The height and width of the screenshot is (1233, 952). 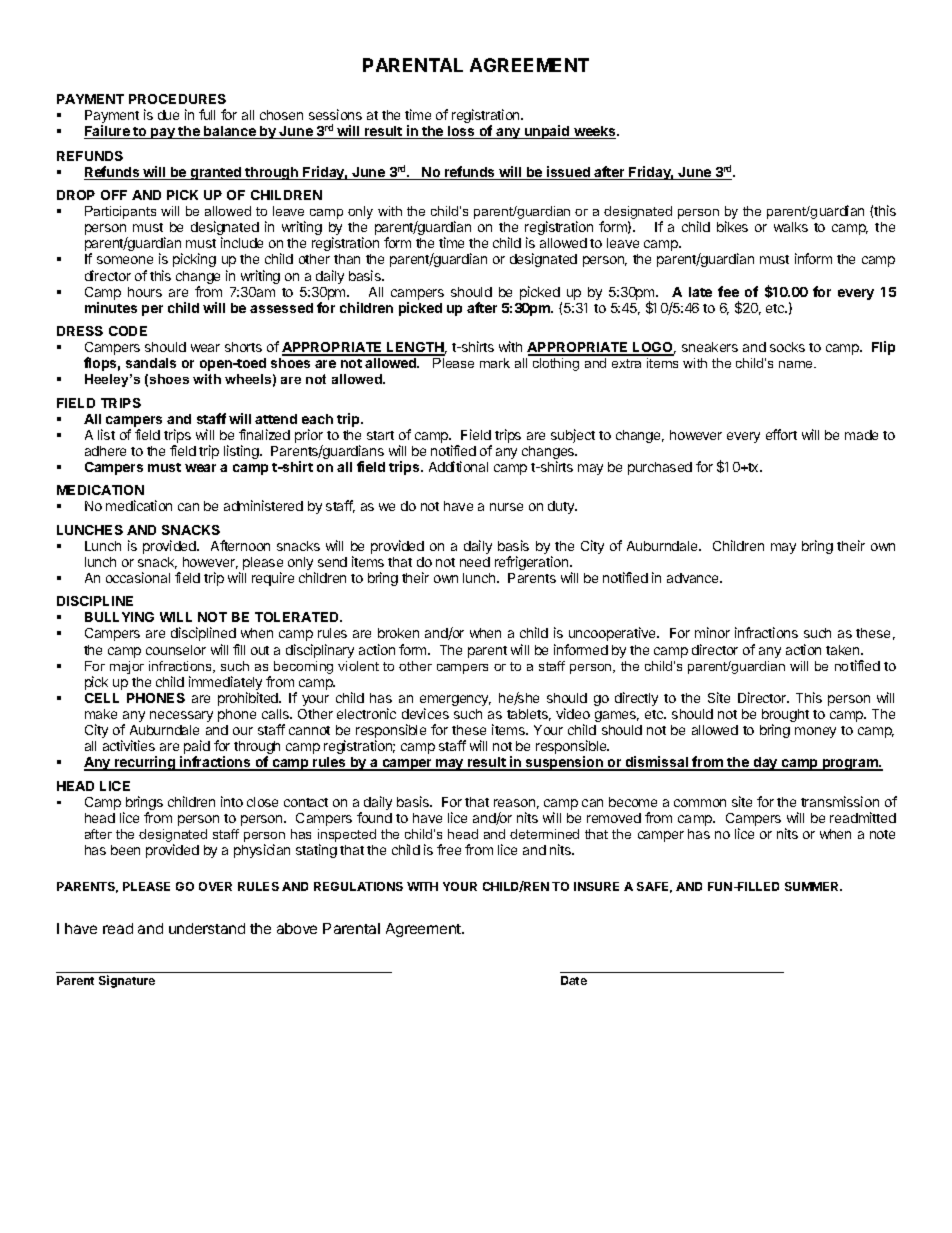 I want to click on loss, so click(x=461, y=132).
